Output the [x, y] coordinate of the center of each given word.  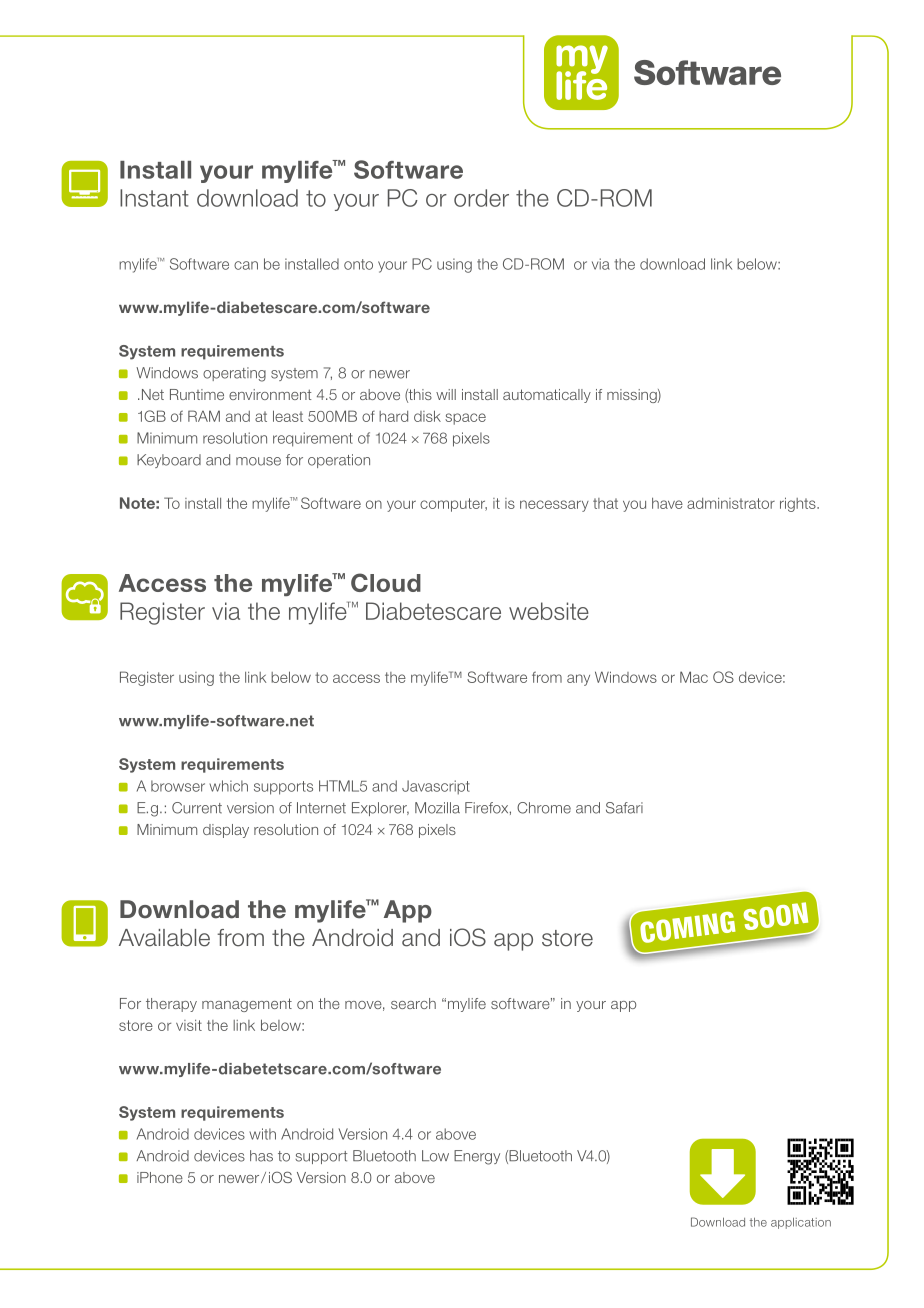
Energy [477, 1157]
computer [453, 505]
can [246, 265]
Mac [694, 677]
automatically [547, 396]
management [247, 1005]
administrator [731, 503]
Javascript [436, 787]
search [413, 1003]
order [481, 198]
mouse [258, 461]
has [261, 1156]
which [228, 786]
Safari [624, 808]
